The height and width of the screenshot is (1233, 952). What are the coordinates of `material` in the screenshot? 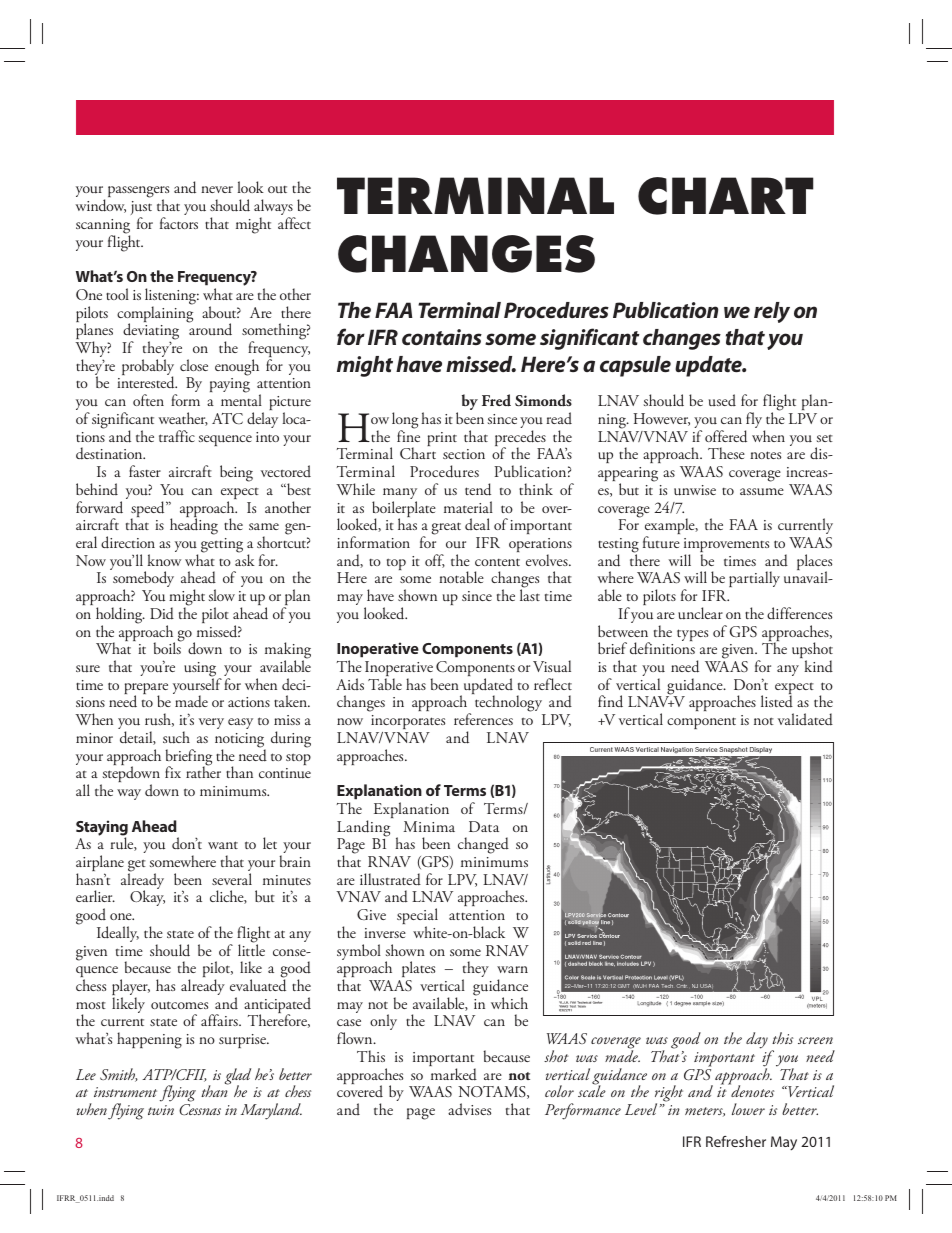 It's located at (468, 507).
